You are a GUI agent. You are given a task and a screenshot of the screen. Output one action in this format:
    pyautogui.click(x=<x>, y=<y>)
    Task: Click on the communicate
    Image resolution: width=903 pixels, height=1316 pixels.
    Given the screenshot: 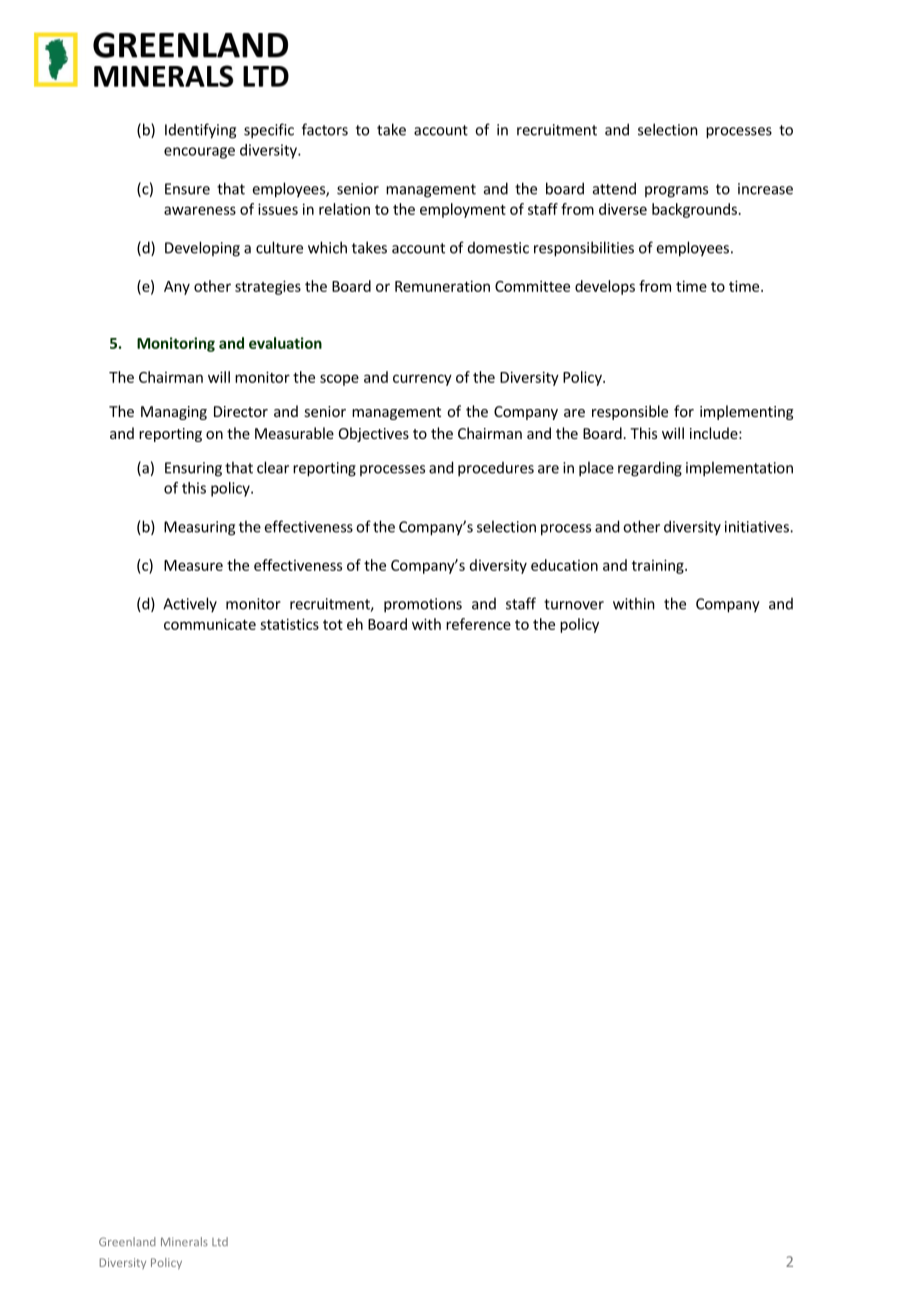 What is the action you would take?
    pyautogui.click(x=210, y=624)
